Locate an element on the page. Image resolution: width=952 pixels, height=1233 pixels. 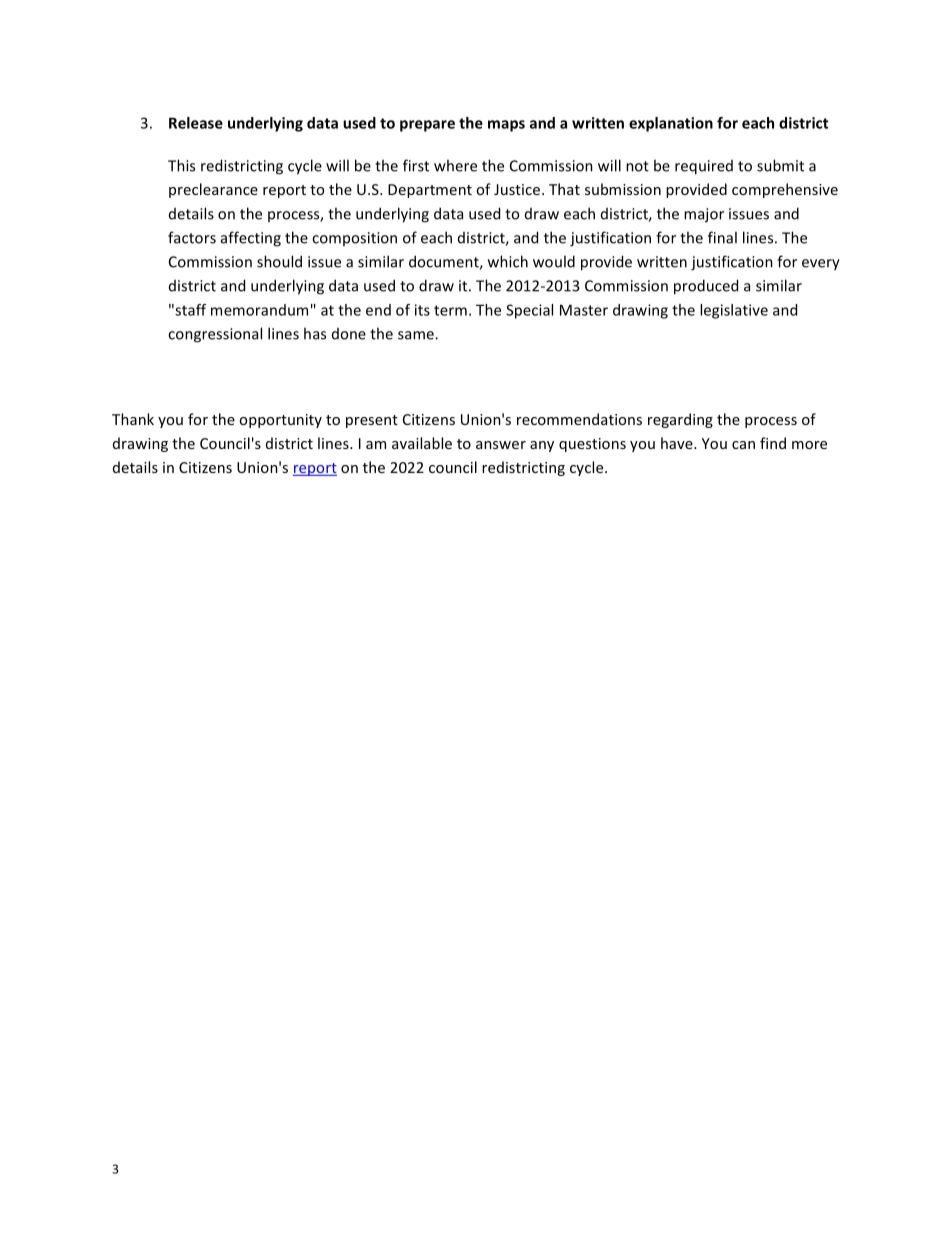
explanation is located at coordinates (671, 124).
